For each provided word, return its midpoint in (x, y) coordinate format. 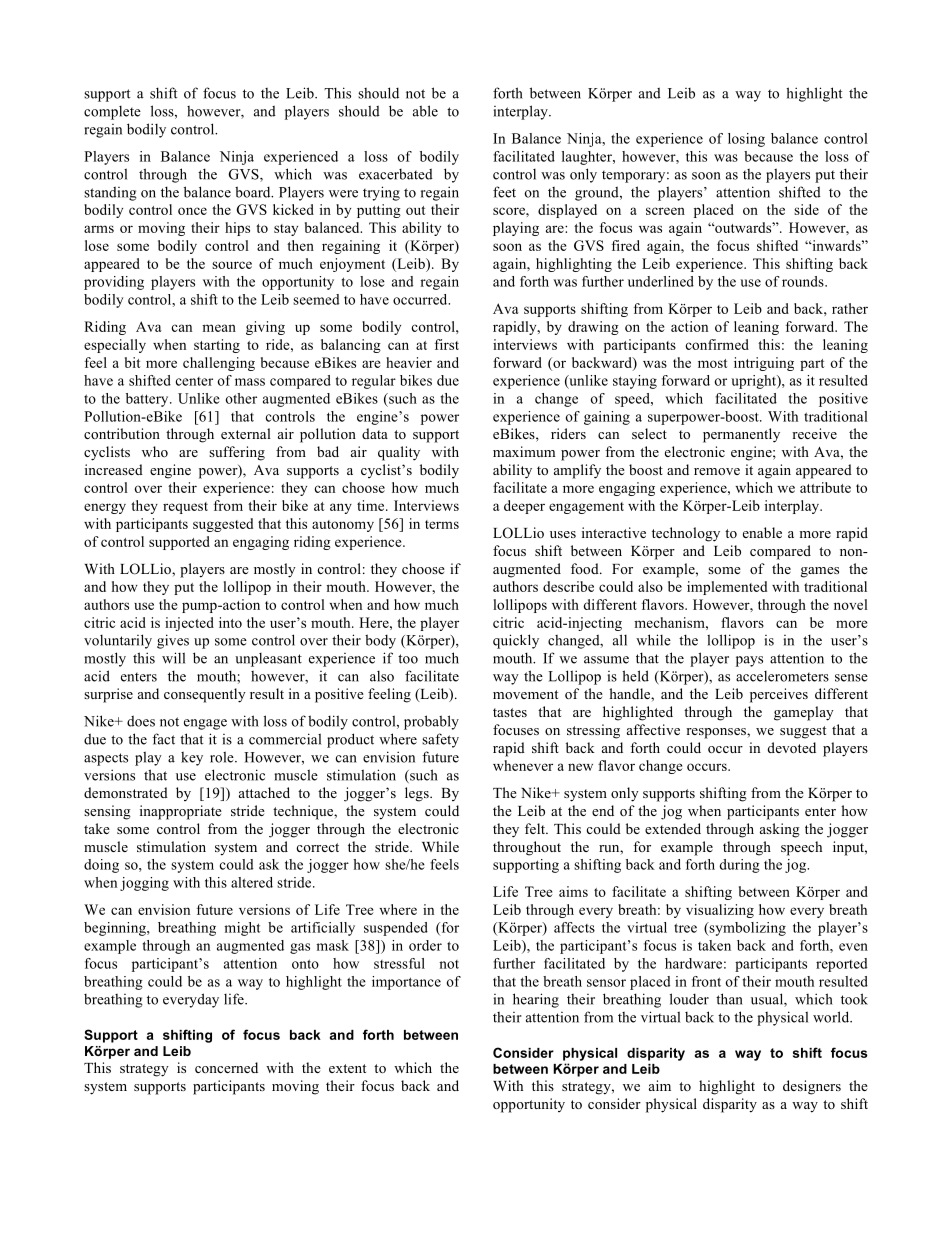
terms (442, 524)
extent (347, 1068)
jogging (144, 884)
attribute (825, 487)
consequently (205, 695)
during (739, 866)
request (185, 508)
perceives (779, 695)
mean (219, 328)
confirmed (717, 344)
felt (536, 828)
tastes (510, 712)
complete (112, 113)
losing (746, 140)
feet (504, 192)
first (447, 344)
